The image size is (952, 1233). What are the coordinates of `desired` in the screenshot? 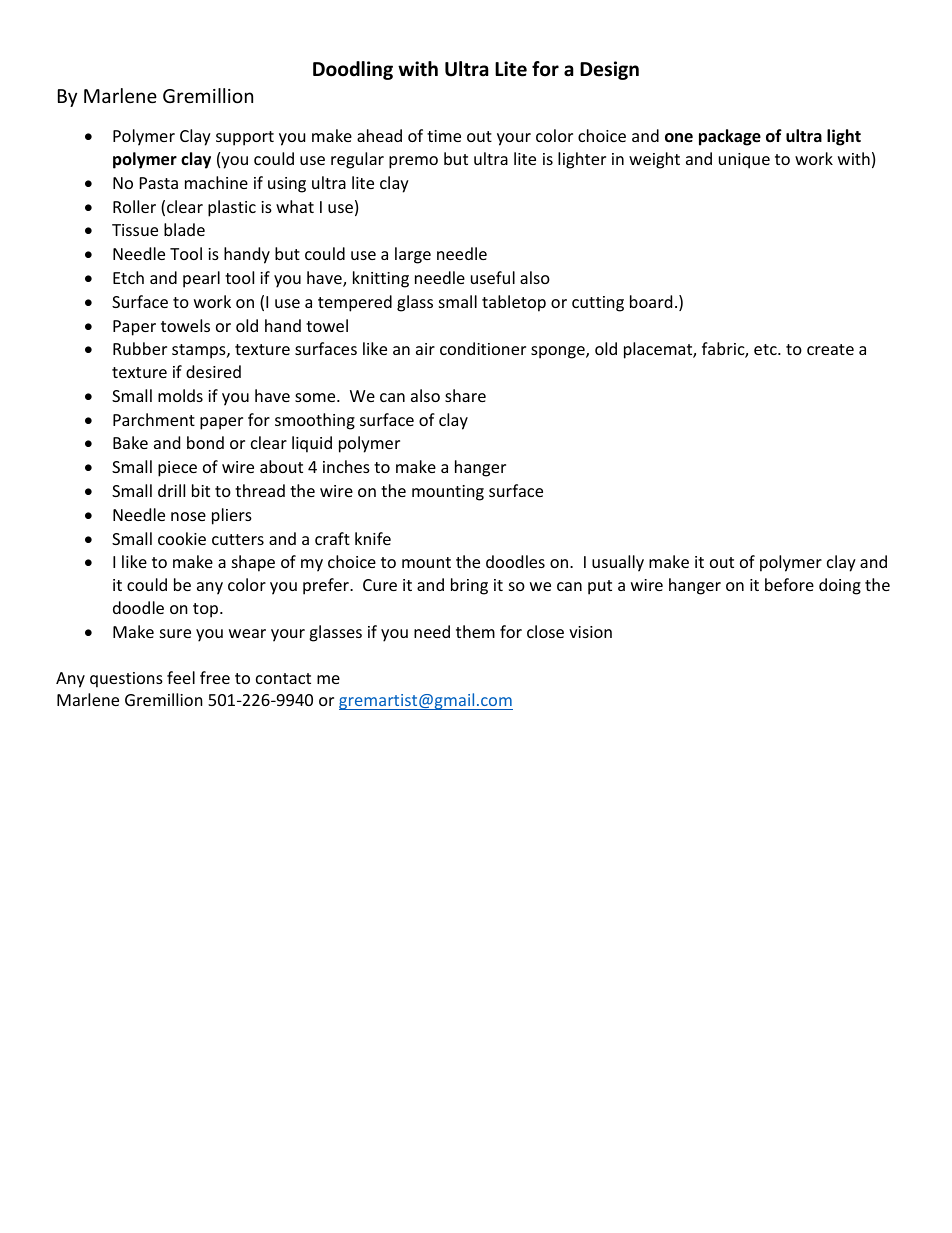 It's located at (213, 371).
